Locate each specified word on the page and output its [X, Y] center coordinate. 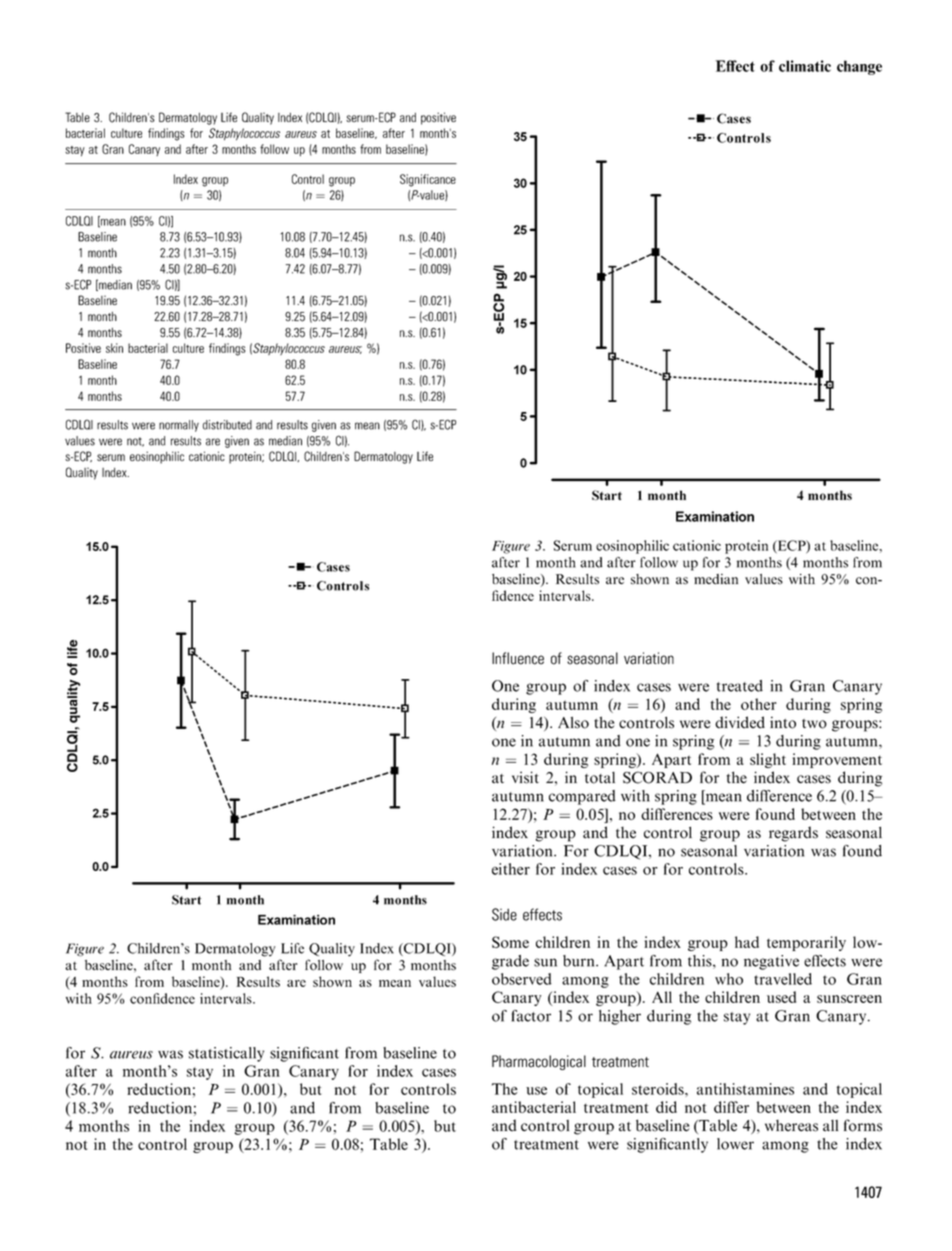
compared [582, 797]
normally [179, 426]
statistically [226, 1054]
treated [740, 686]
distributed [227, 425]
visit [525, 777]
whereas [791, 1125]
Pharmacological [539, 1062]
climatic [805, 66]
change [859, 67]
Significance [428, 180]
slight [768, 760]
